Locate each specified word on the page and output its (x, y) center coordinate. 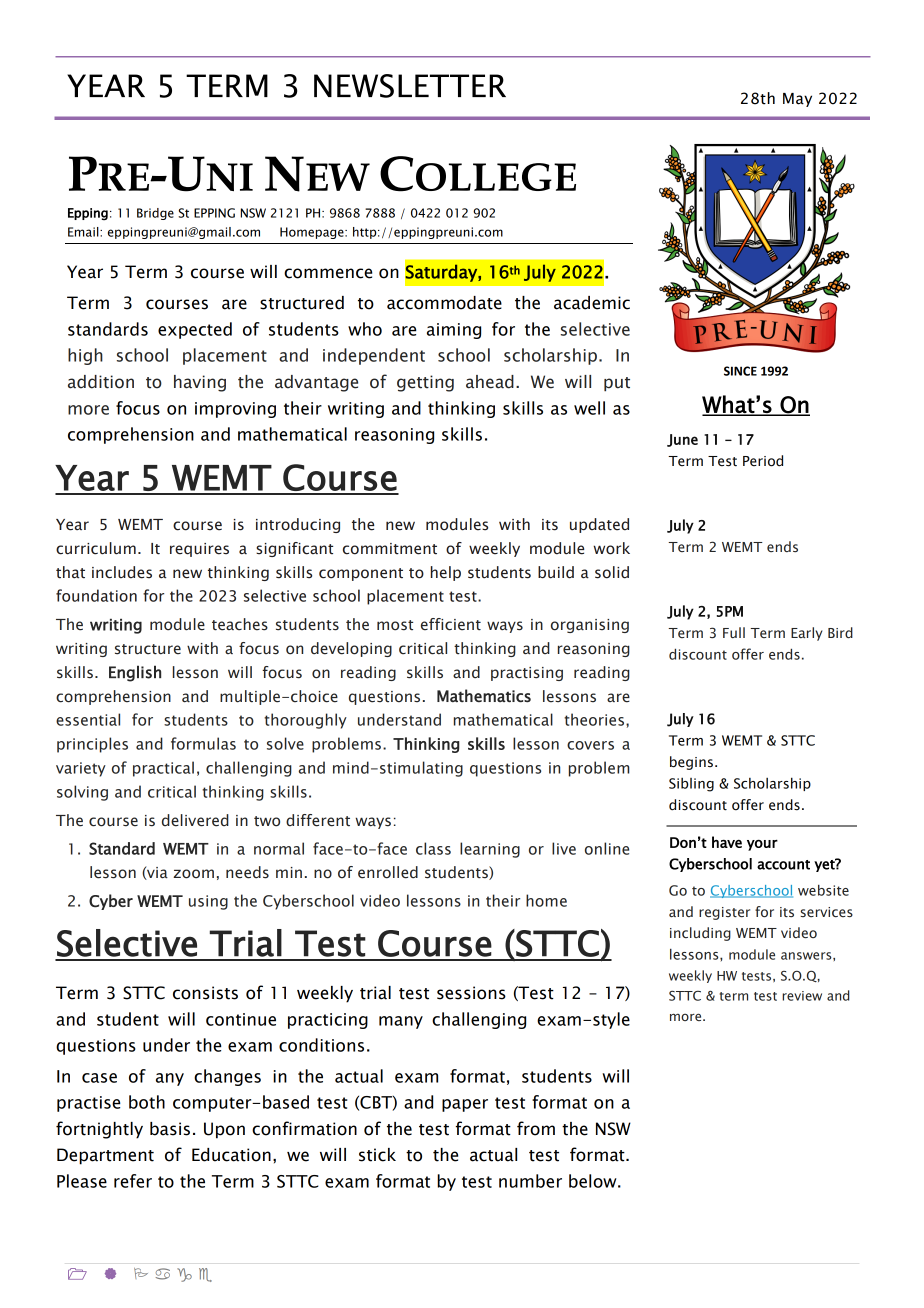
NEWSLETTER (410, 86)
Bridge (155, 214)
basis (170, 1129)
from (536, 1128)
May (797, 100)
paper (465, 1105)
